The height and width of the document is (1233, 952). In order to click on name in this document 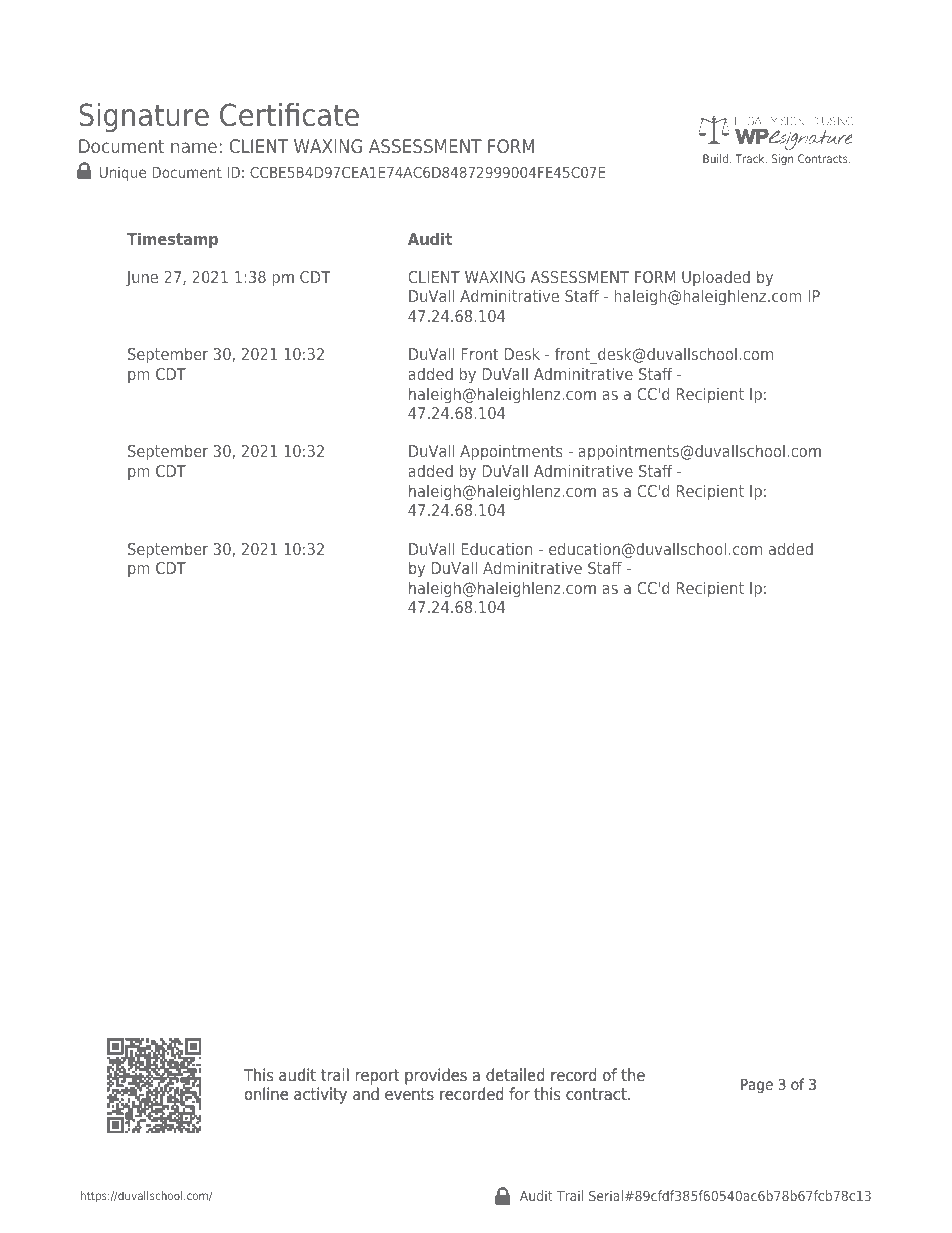, I will do `click(194, 147)`.
